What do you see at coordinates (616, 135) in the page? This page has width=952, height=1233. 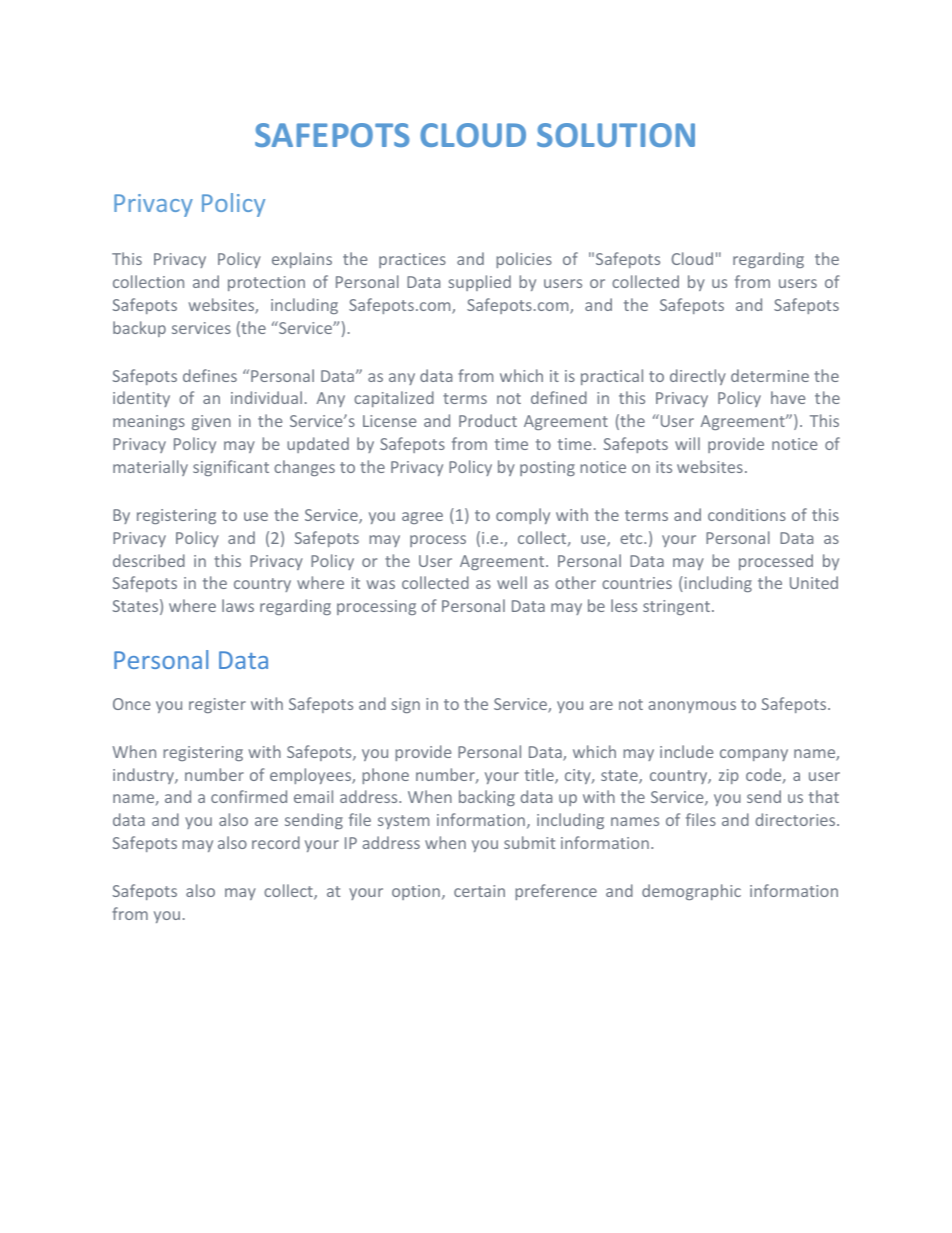 I see `SOLUTION` at bounding box center [616, 135].
